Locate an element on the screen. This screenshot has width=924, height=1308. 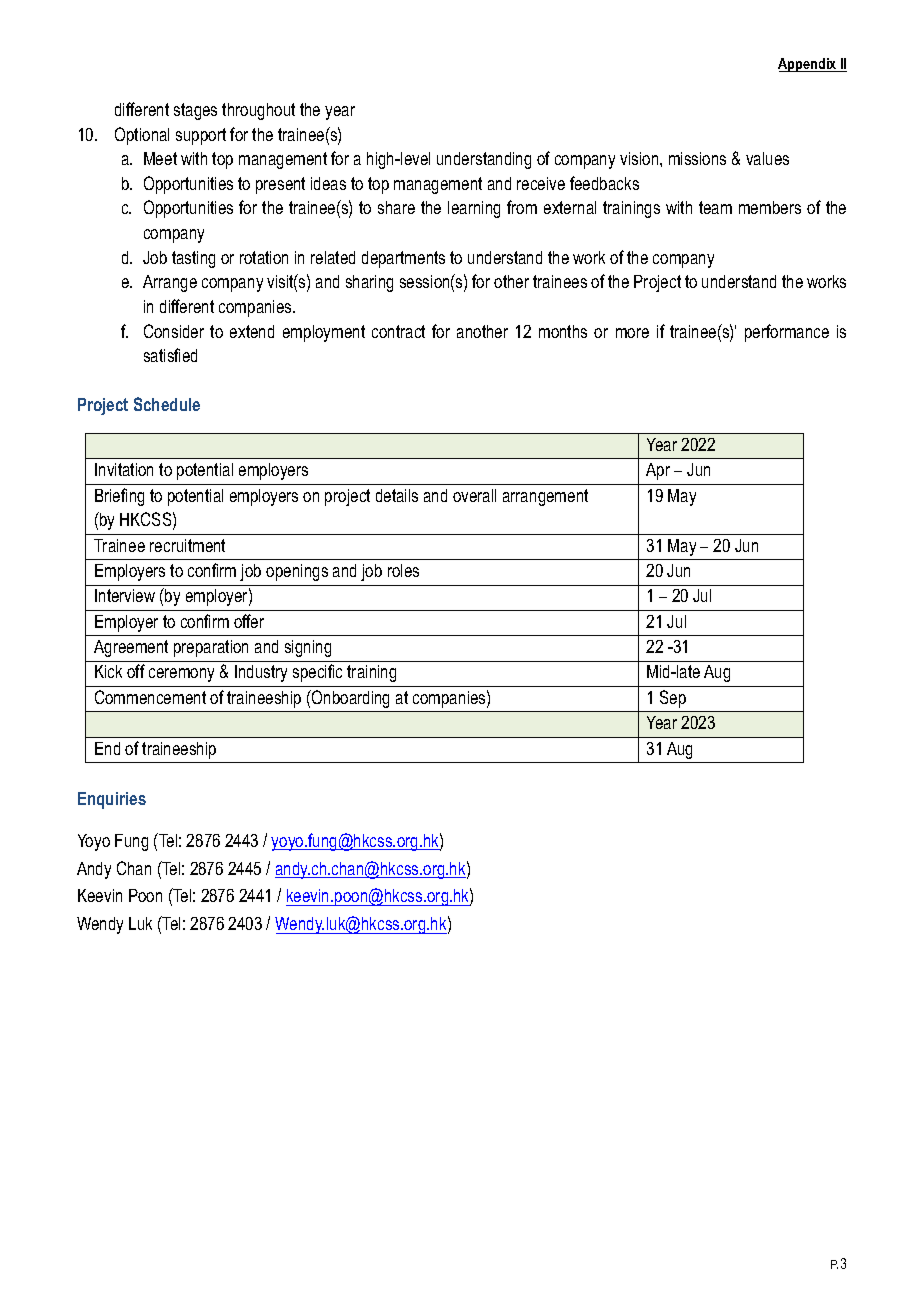
roles is located at coordinates (403, 570).
